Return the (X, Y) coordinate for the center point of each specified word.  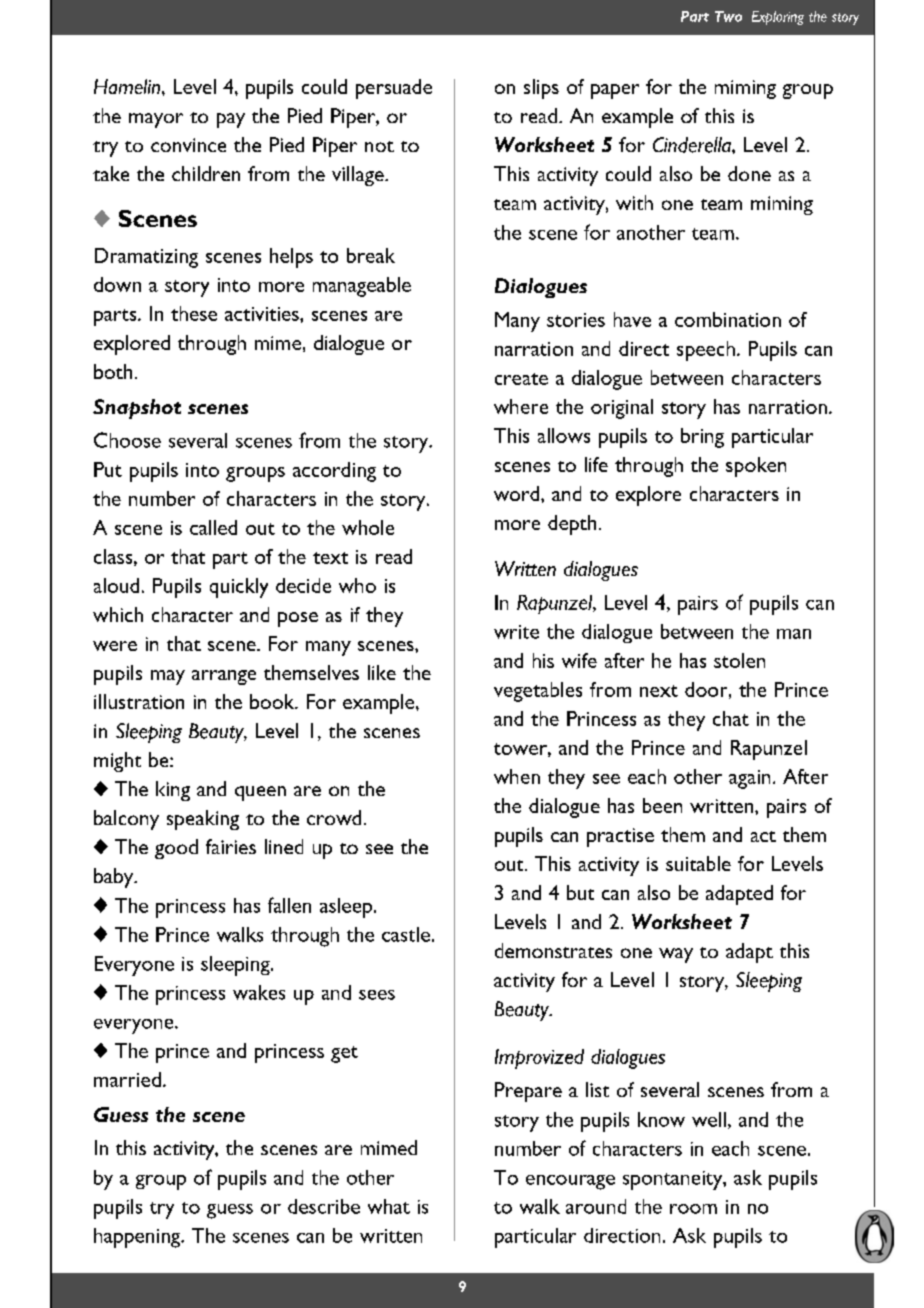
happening (138, 1238)
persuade (394, 89)
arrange (224, 677)
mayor (156, 120)
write (516, 632)
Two (728, 16)
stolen (739, 660)
